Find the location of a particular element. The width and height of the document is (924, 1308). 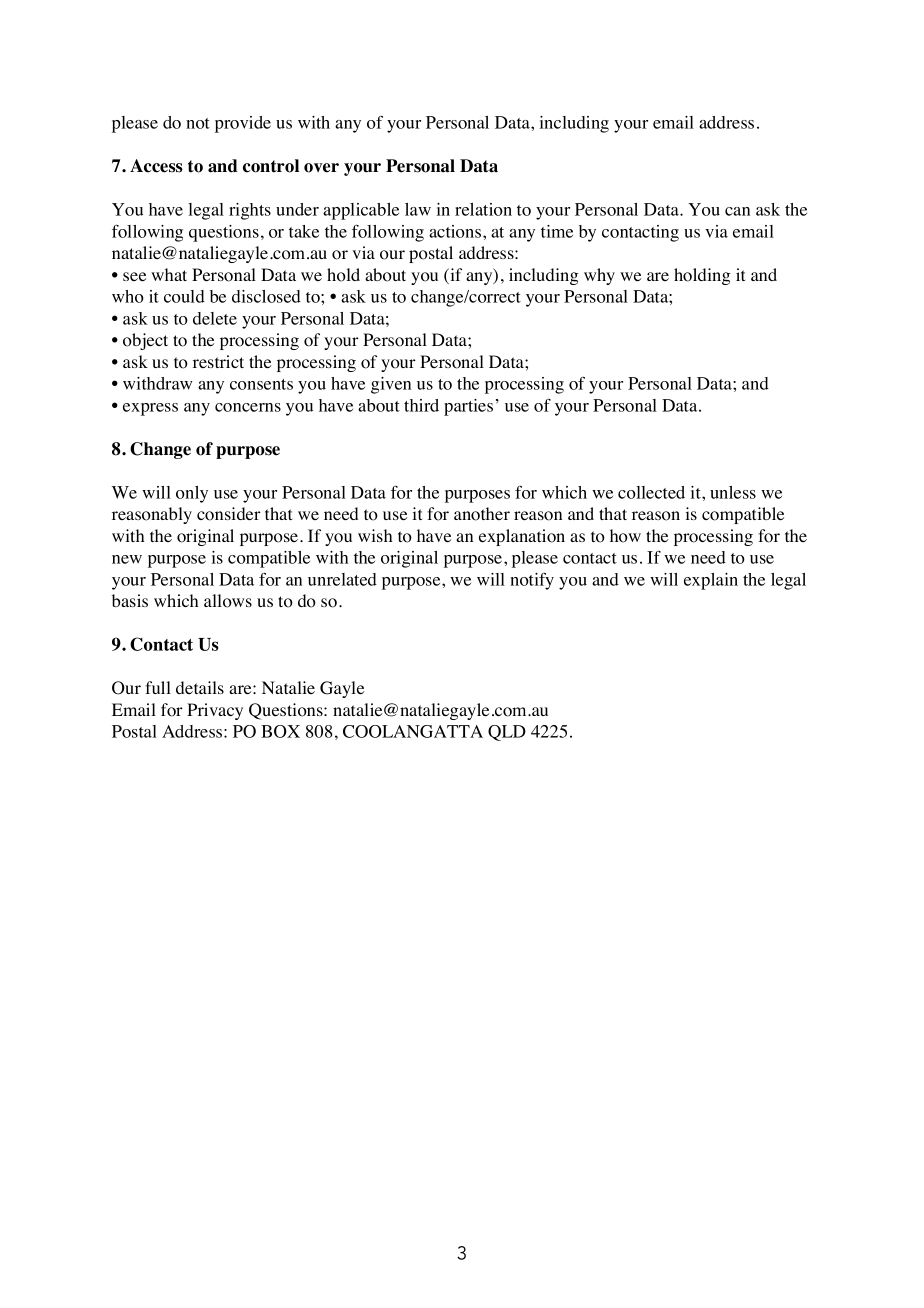

explain is located at coordinates (711, 581).
